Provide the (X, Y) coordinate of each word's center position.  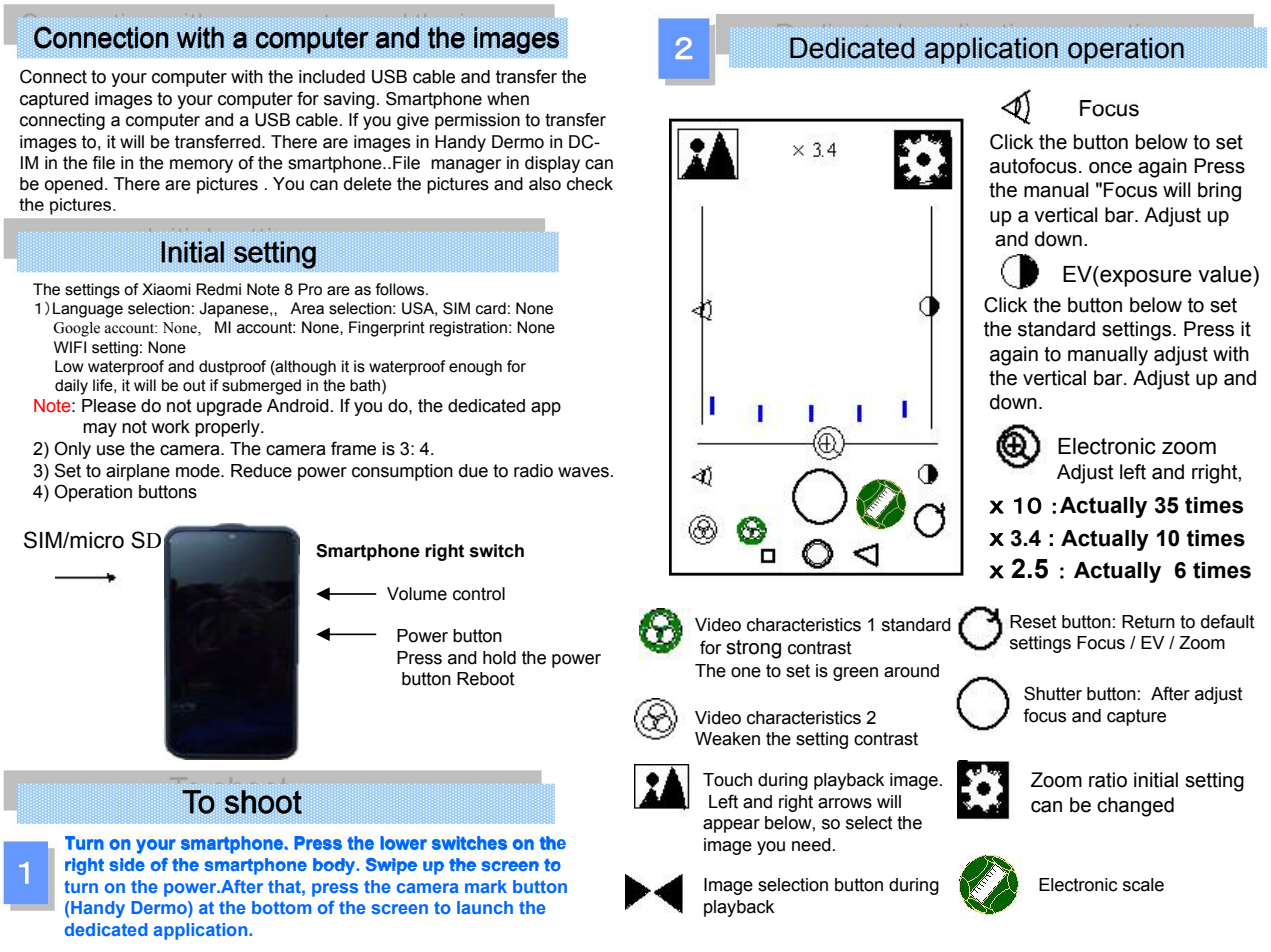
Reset (1033, 622)
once (1110, 168)
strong (753, 649)
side (127, 864)
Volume (417, 594)
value (1226, 274)
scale (1143, 885)
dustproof (232, 368)
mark (486, 886)
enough (475, 368)
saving (349, 100)
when (508, 99)
